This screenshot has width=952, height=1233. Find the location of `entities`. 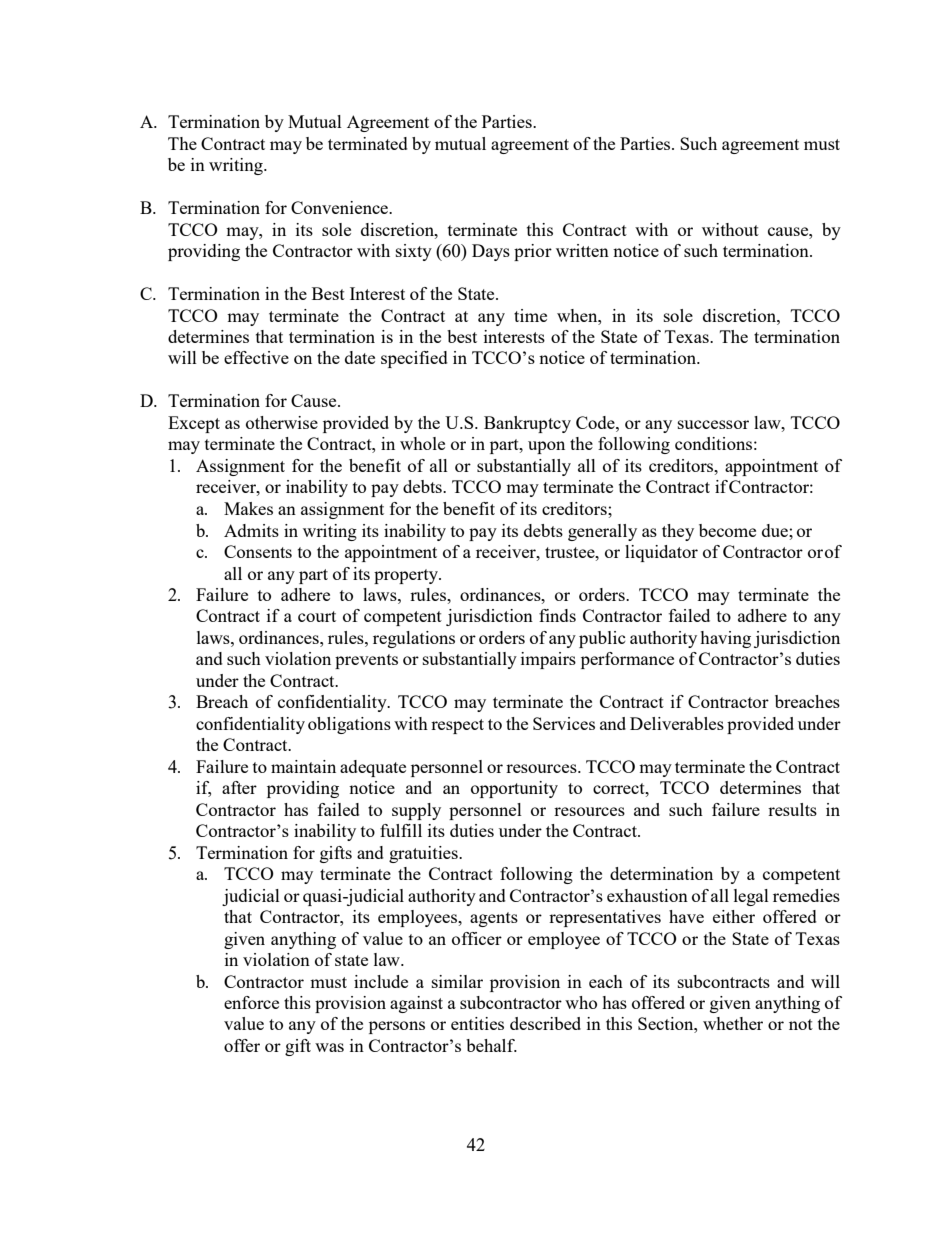

entities is located at coordinates (477, 1023).
